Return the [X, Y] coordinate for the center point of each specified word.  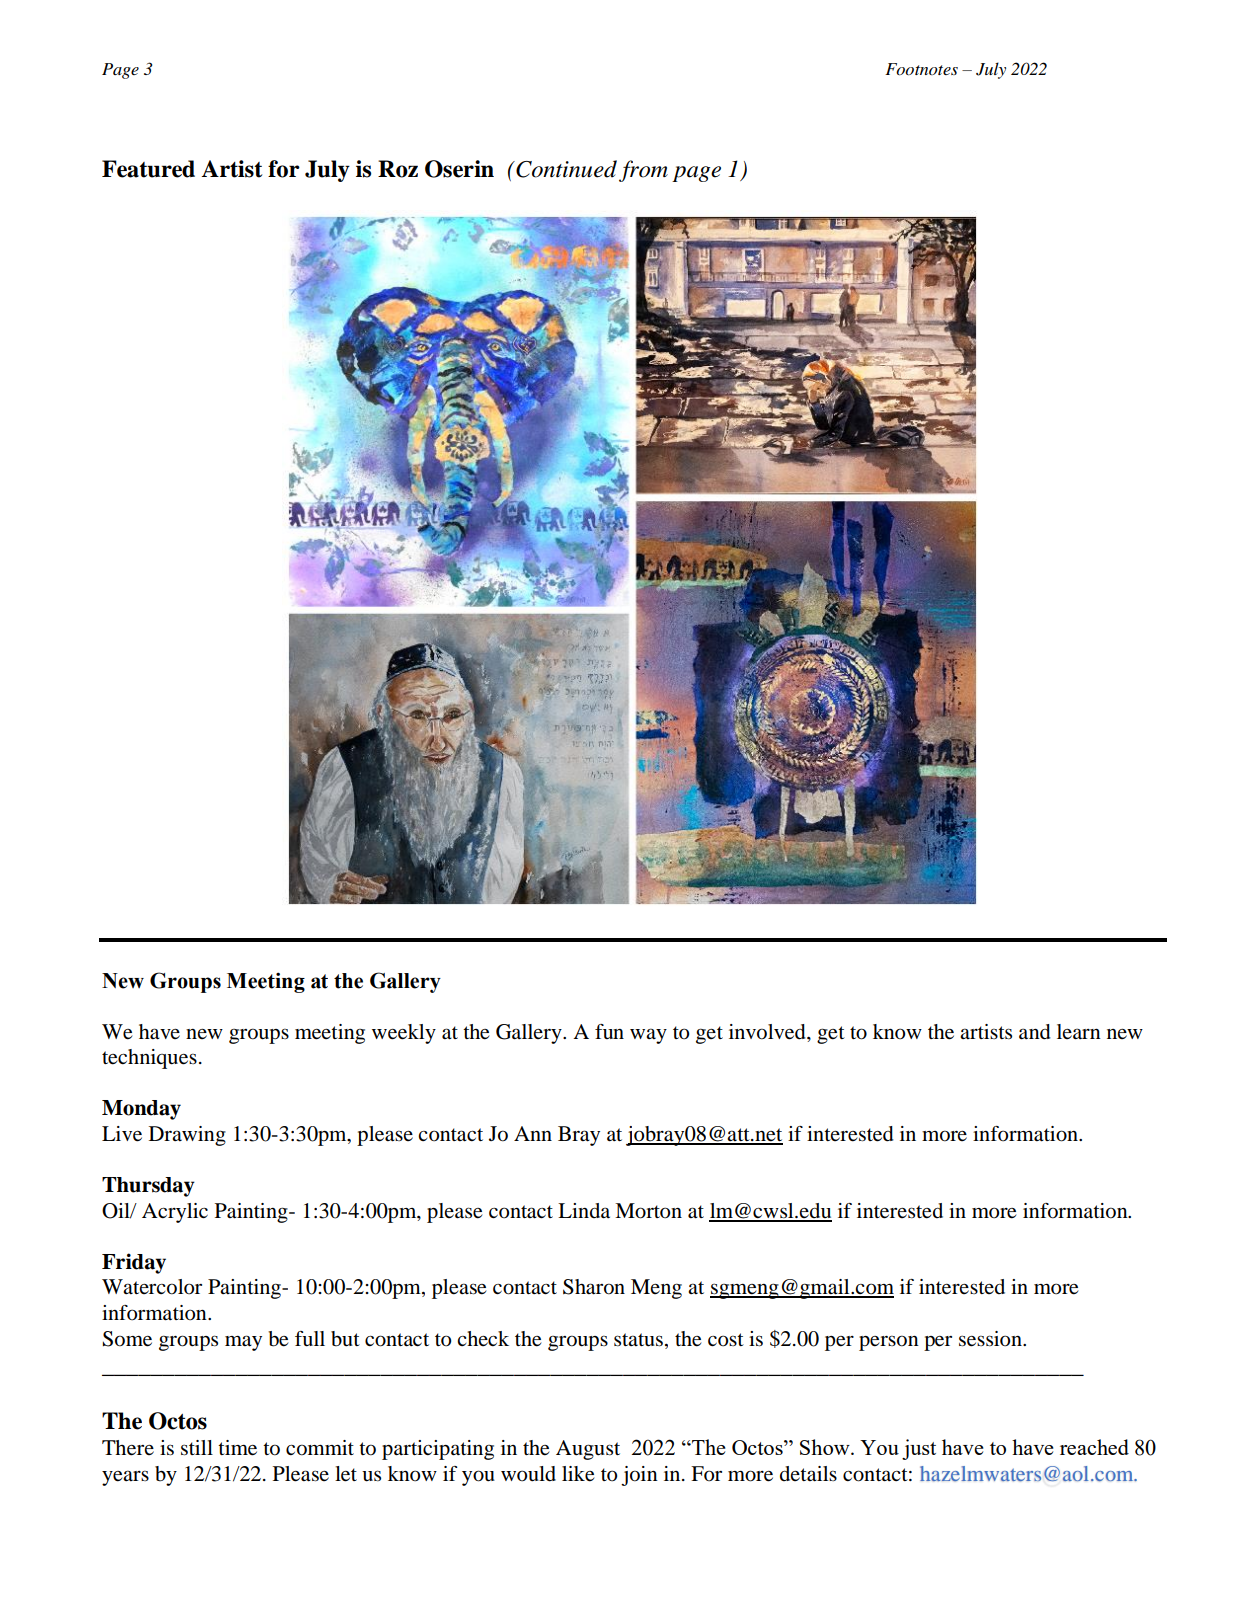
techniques [149, 1059]
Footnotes [921, 69]
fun [609, 1031]
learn [1079, 1031]
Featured [148, 169]
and [1035, 1032]
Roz [398, 169]
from [643, 171]
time [237, 1448]
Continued [565, 169]
